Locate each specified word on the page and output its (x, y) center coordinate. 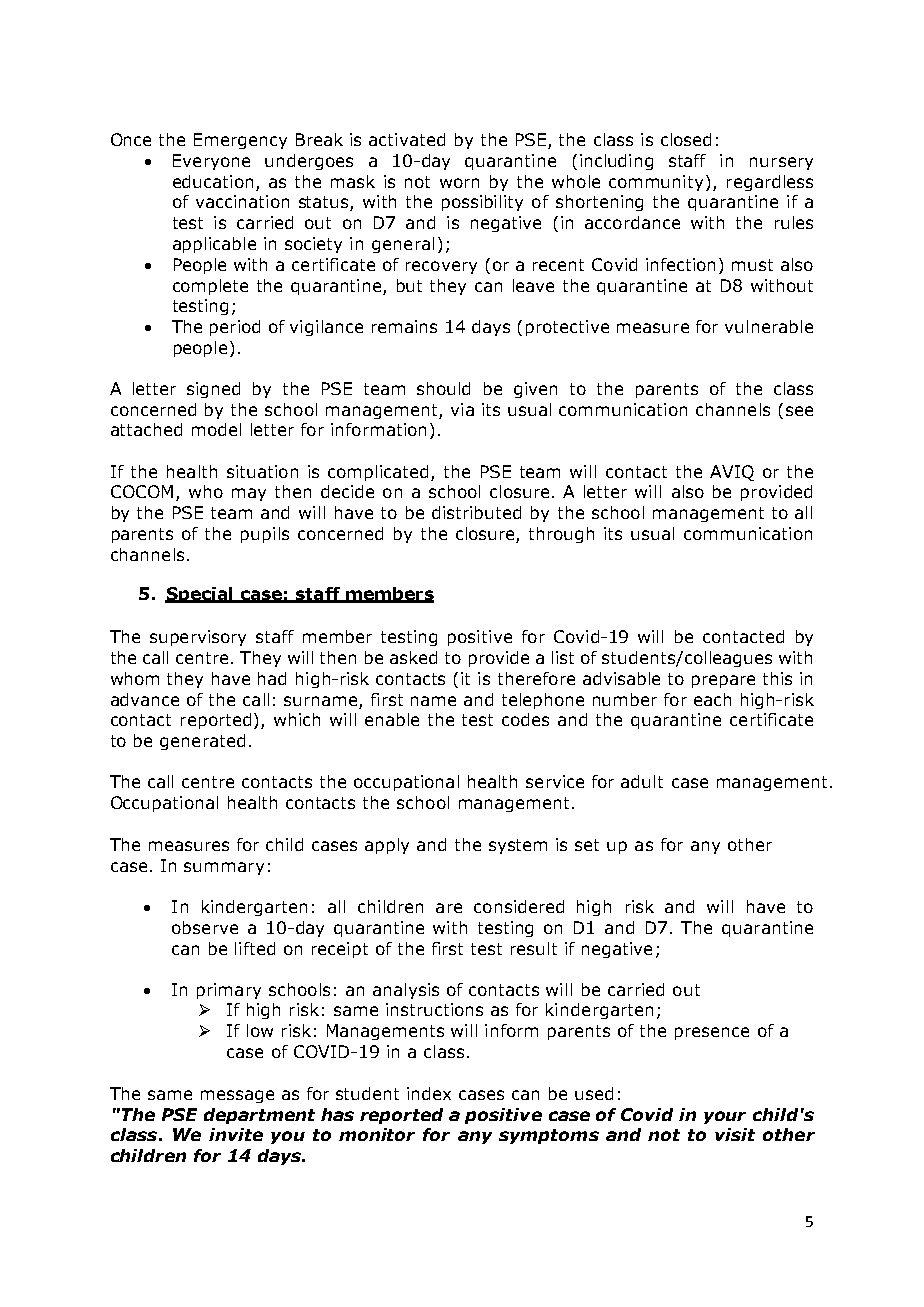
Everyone (211, 162)
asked (413, 657)
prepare (723, 681)
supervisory (198, 638)
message (237, 1096)
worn (459, 183)
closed (686, 139)
